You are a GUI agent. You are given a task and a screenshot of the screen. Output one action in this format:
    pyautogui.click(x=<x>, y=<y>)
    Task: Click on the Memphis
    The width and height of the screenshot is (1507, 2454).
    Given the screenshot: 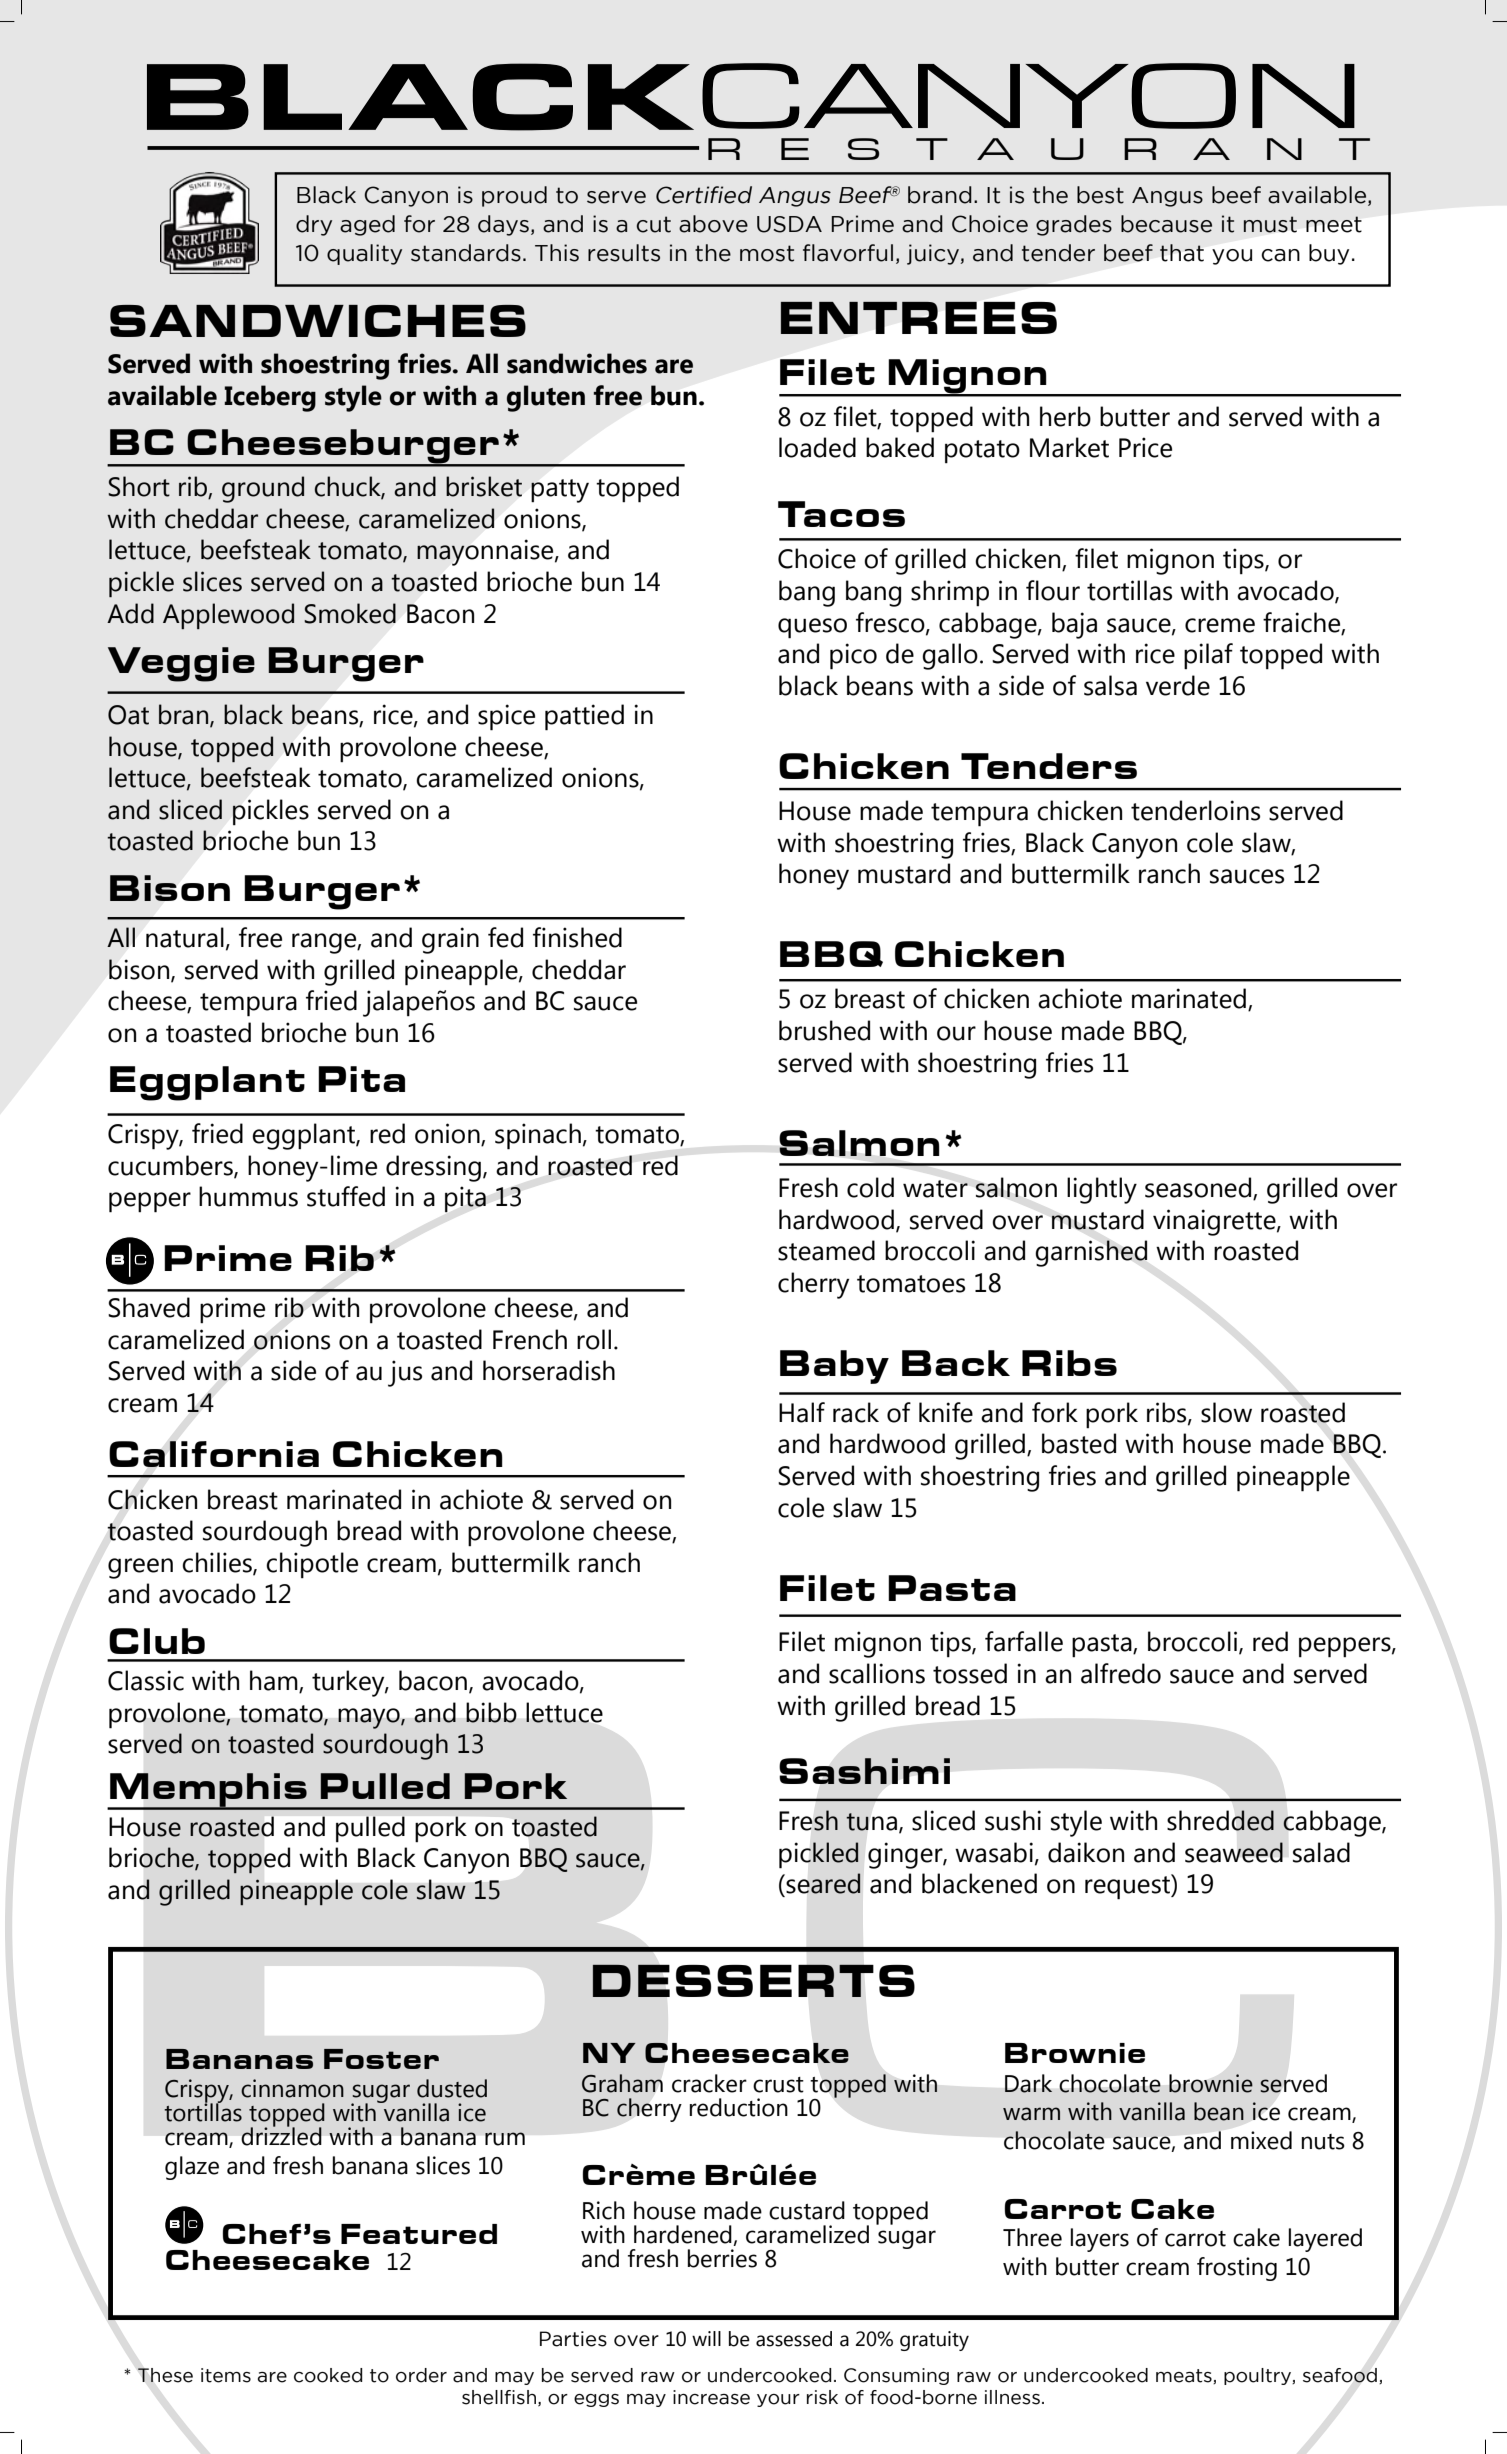 What is the action you would take?
    pyautogui.click(x=208, y=1791)
